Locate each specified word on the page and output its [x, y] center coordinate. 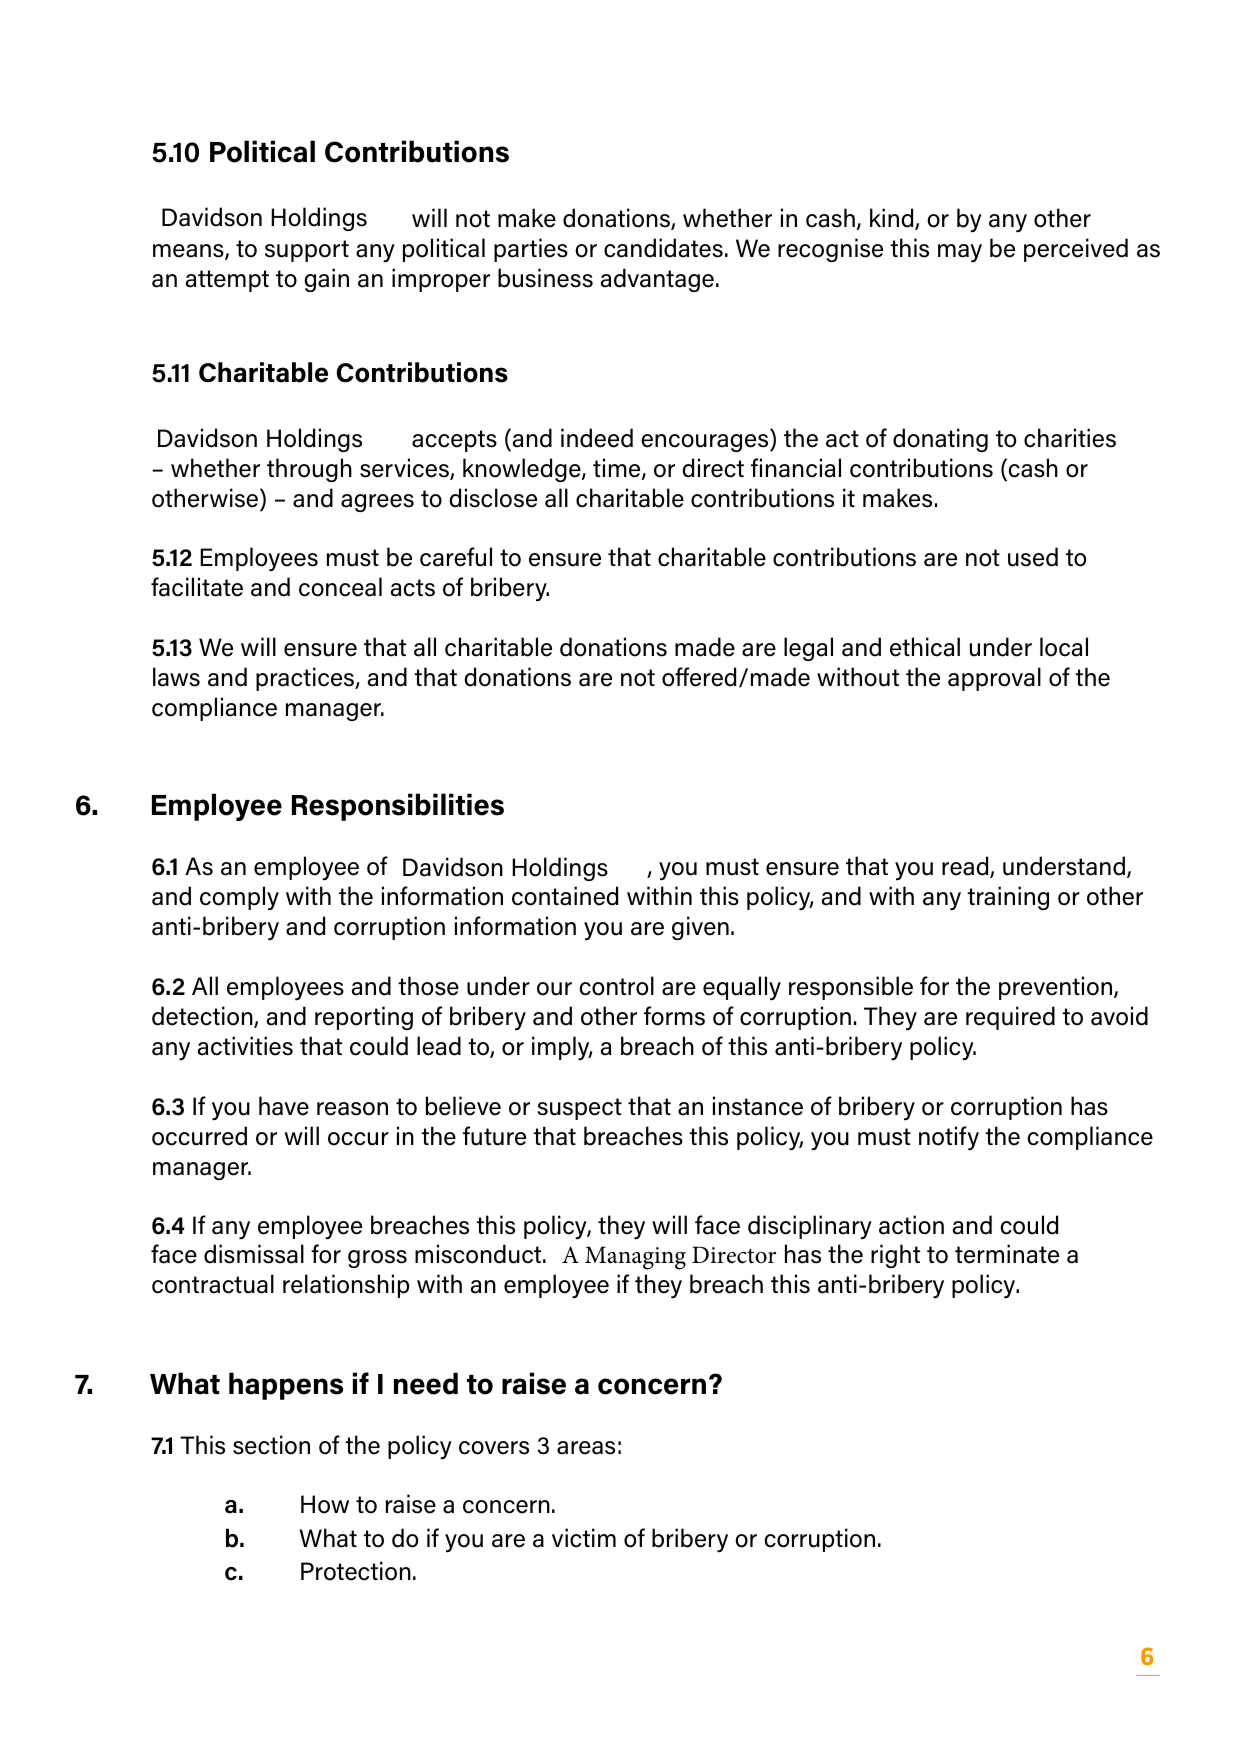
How [325, 1504]
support [307, 251]
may [960, 253]
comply [239, 898]
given [700, 928]
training [1008, 898]
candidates [663, 248]
